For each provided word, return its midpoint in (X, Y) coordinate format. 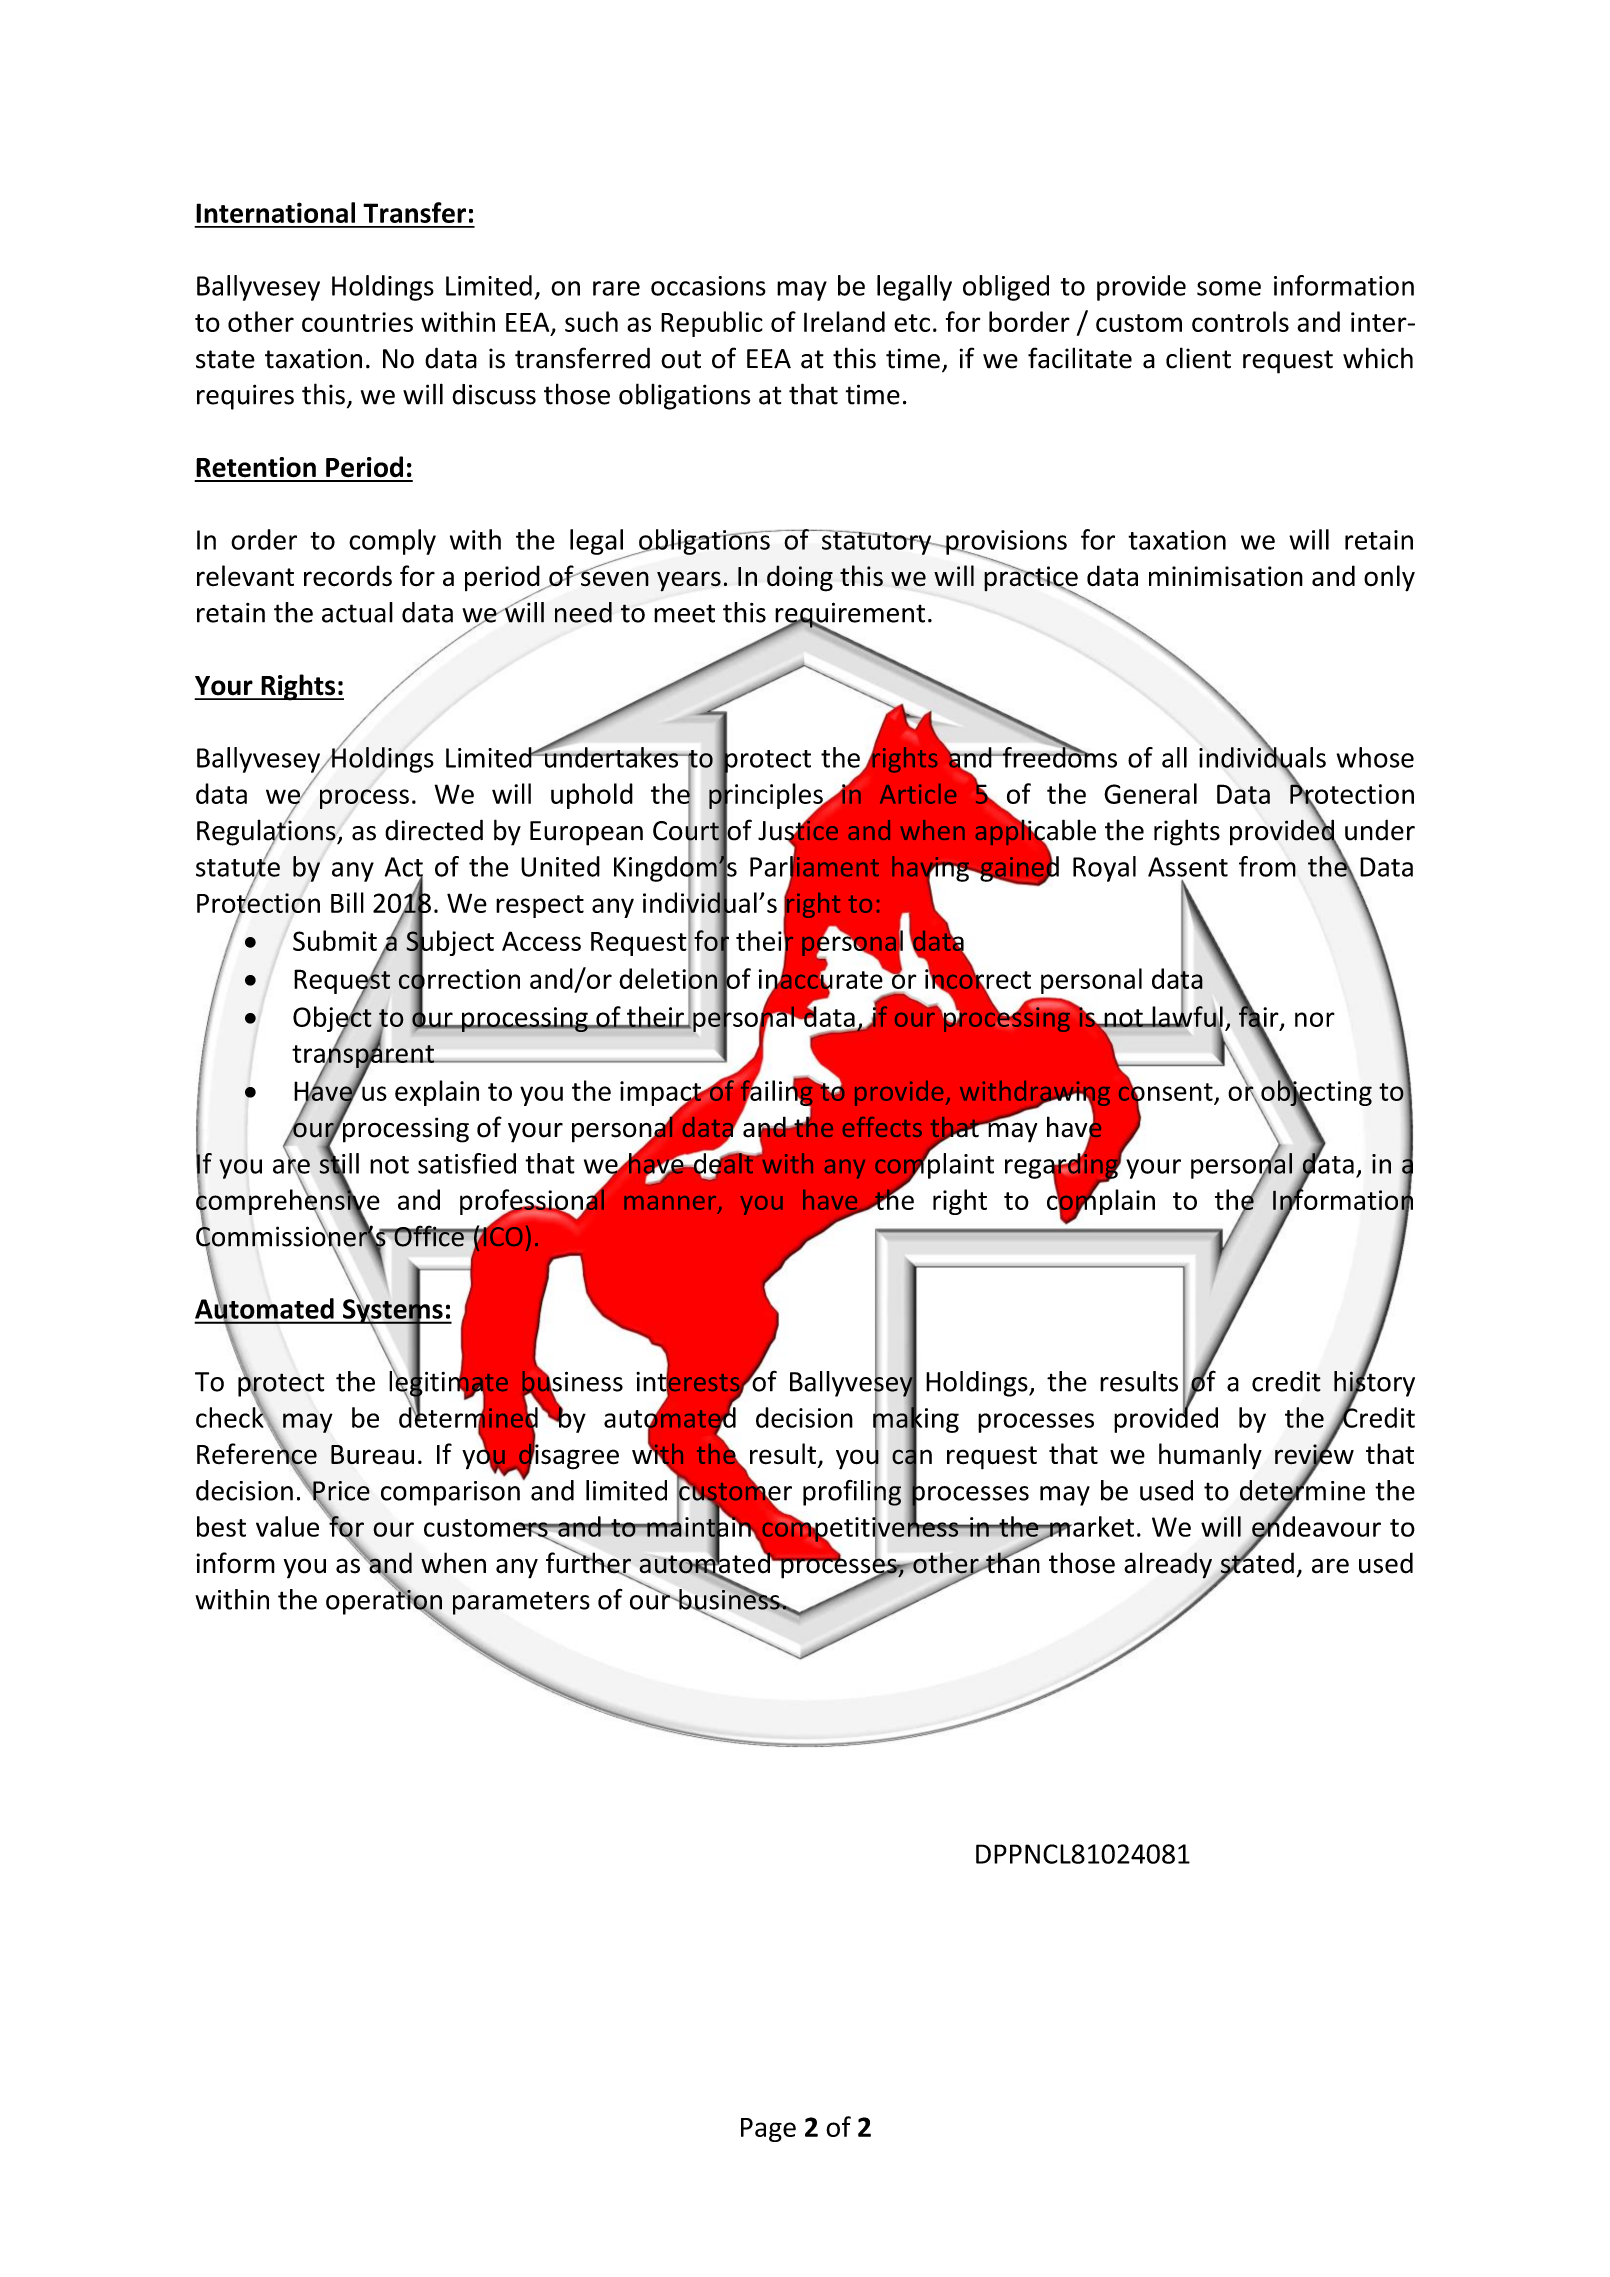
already (1168, 1565)
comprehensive (288, 1202)
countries (357, 322)
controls (1240, 321)
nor (1315, 1019)
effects (882, 1127)
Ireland (844, 321)
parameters (521, 1603)
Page (768, 2130)
